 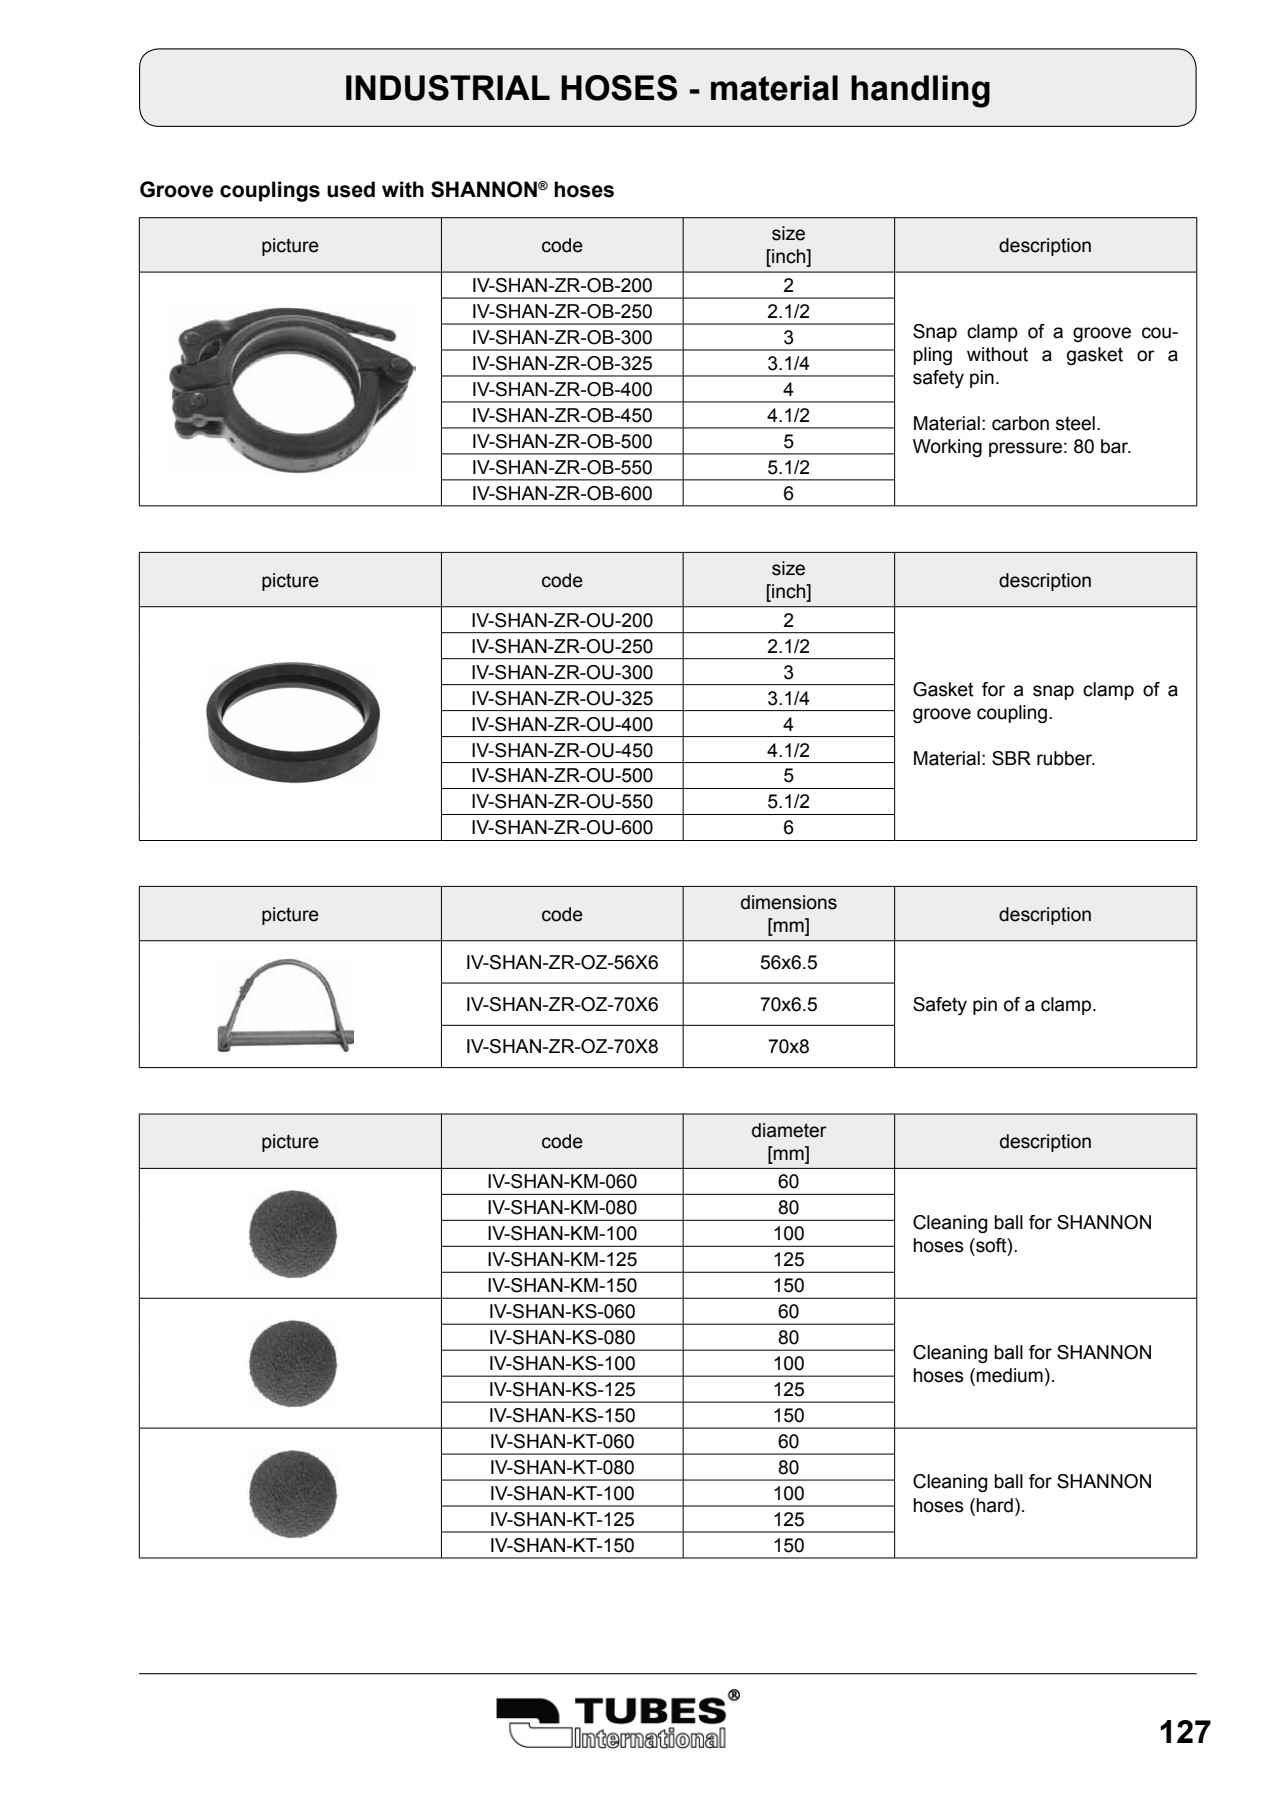 I want to click on steel, so click(x=1075, y=423).
